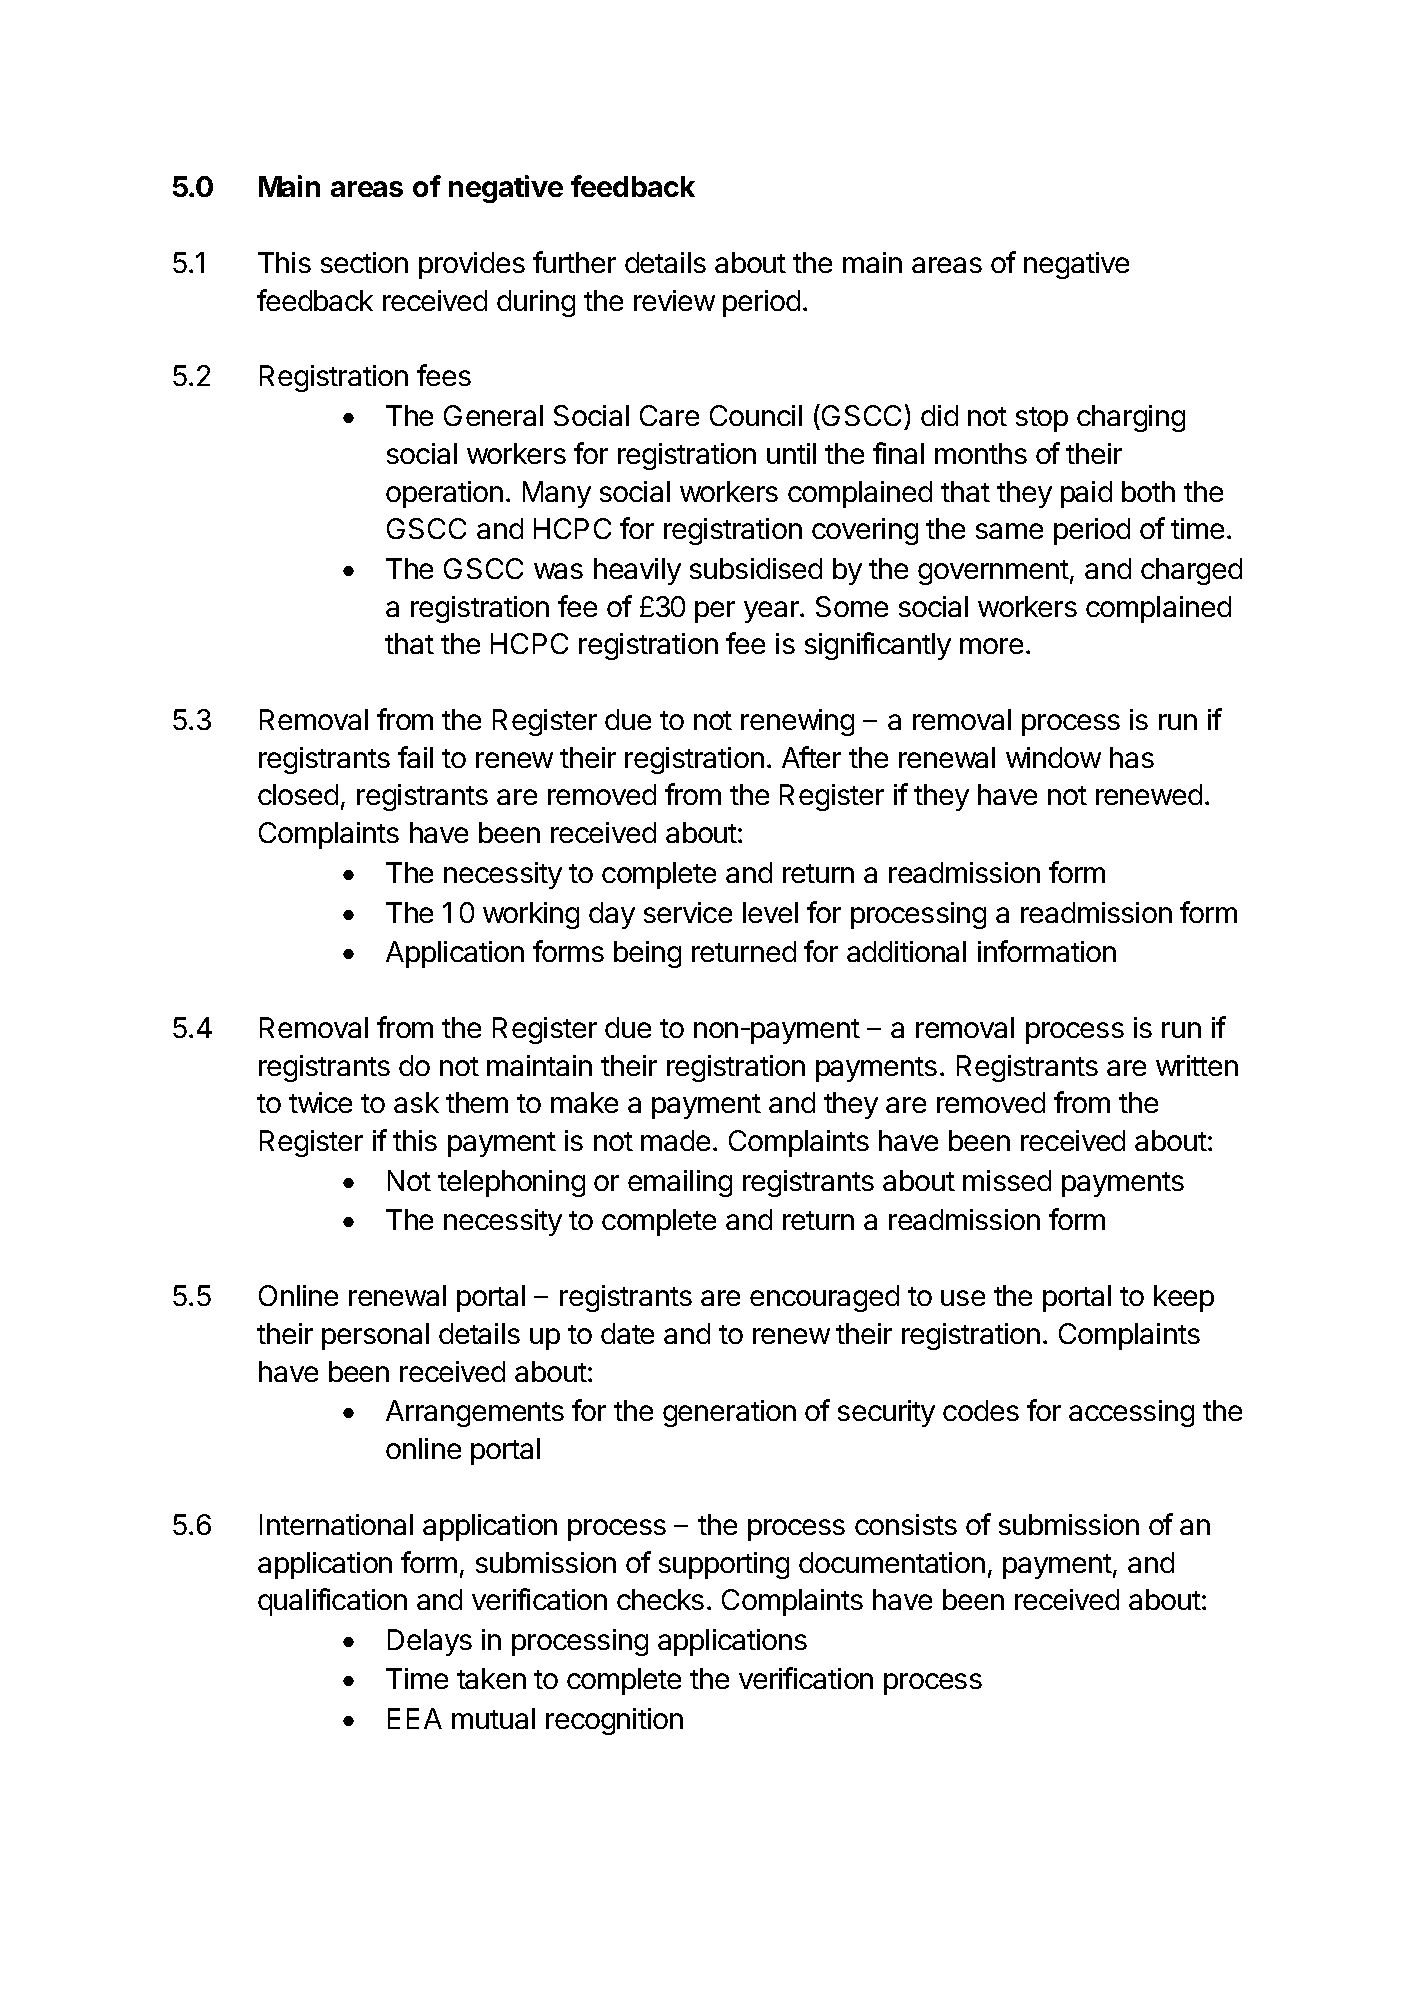  I want to click on ask, so click(416, 1102).
